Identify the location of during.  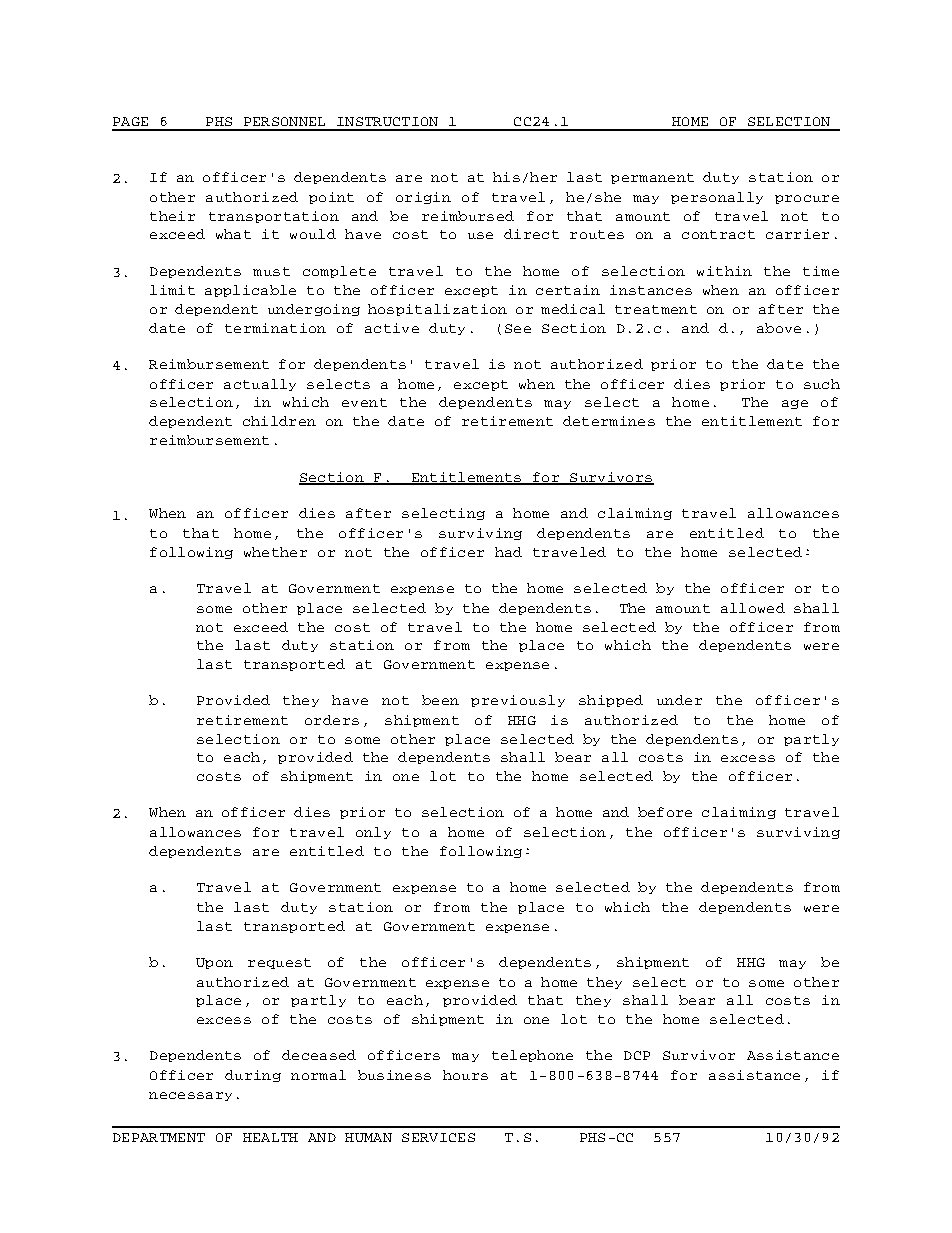
(253, 1076).
